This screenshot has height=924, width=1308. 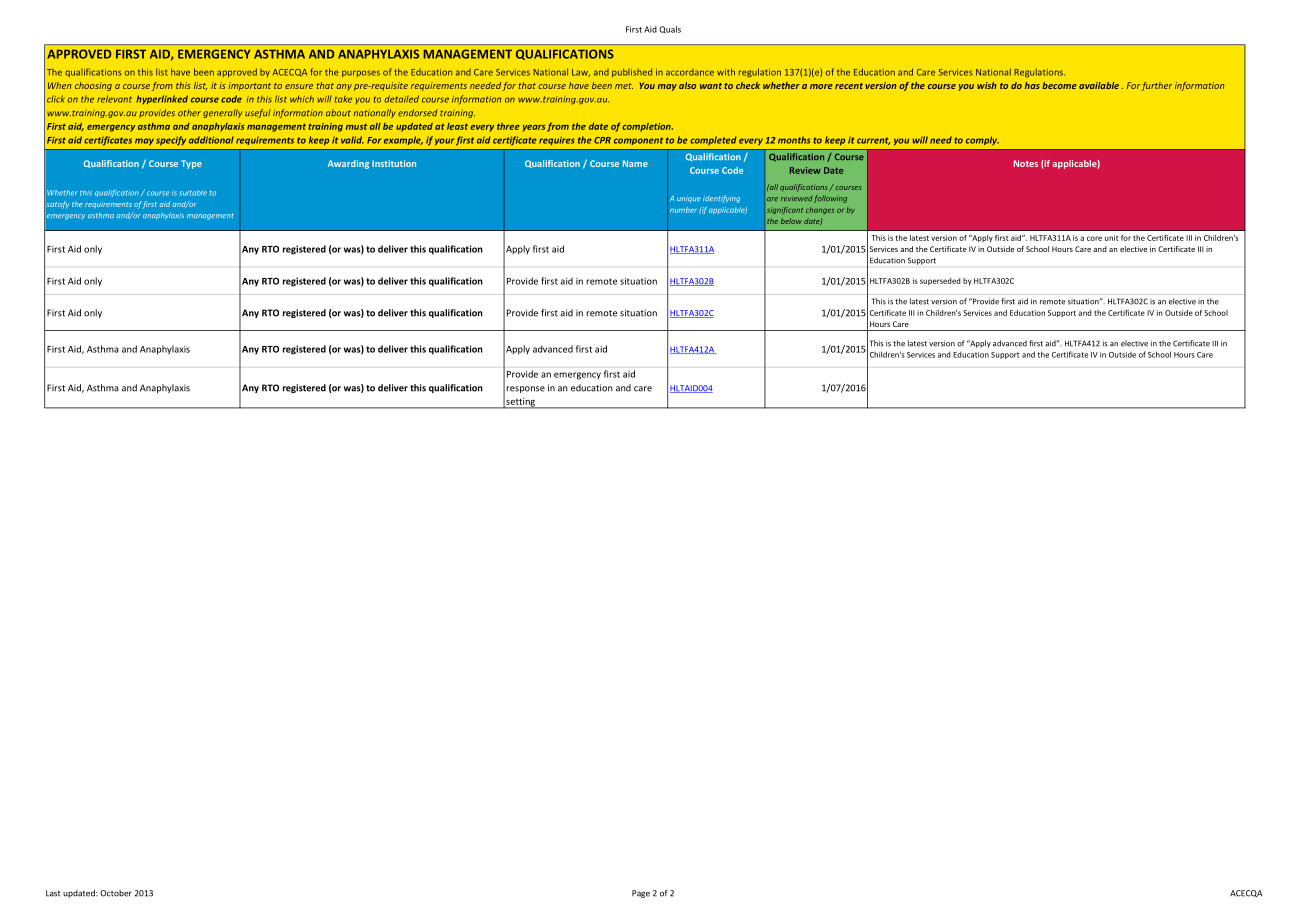 What do you see at coordinates (820, 210) in the screenshot?
I see `changes` at bounding box center [820, 210].
